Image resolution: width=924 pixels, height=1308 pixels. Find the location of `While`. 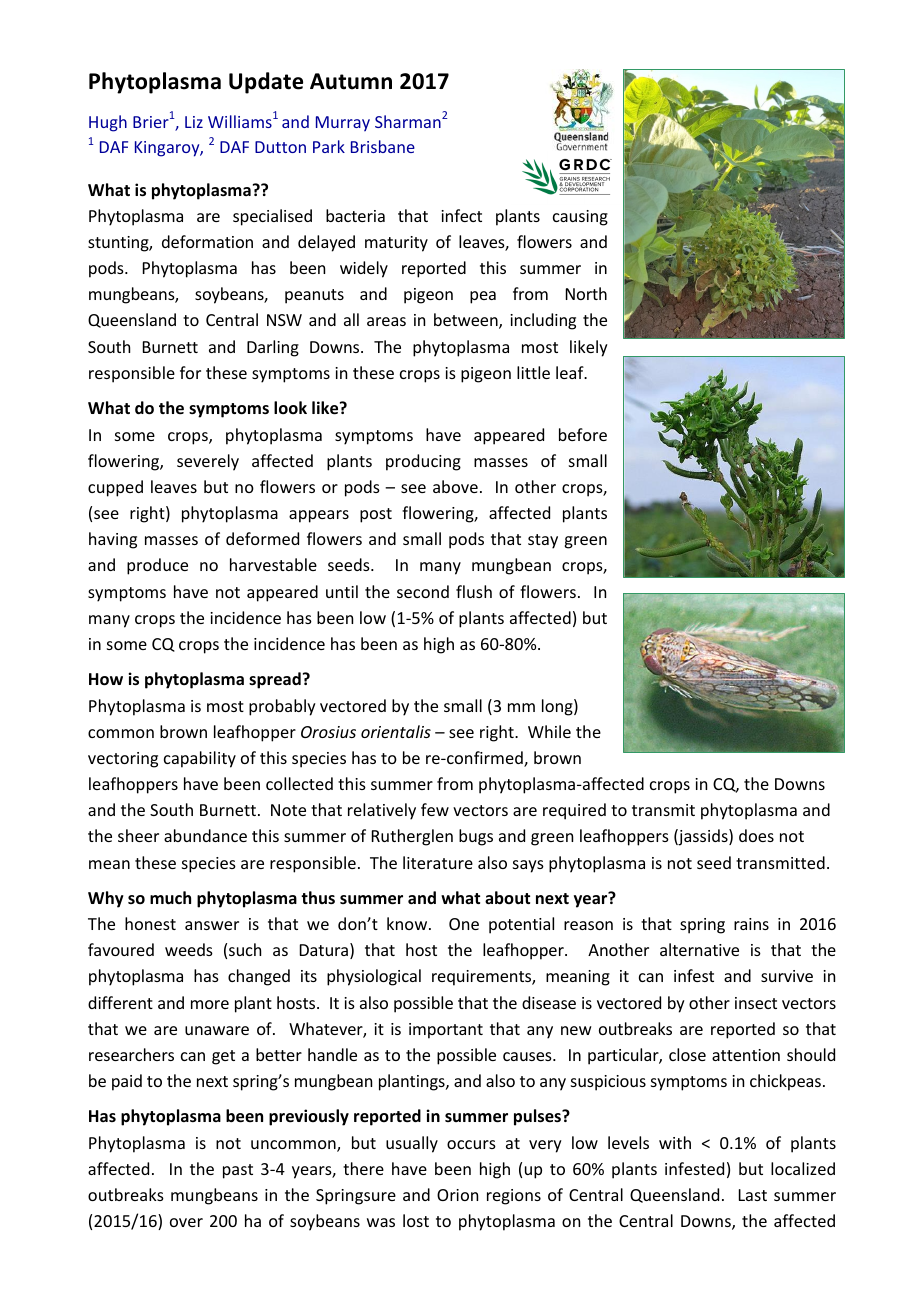

While is located at coordinates (549, 731).
